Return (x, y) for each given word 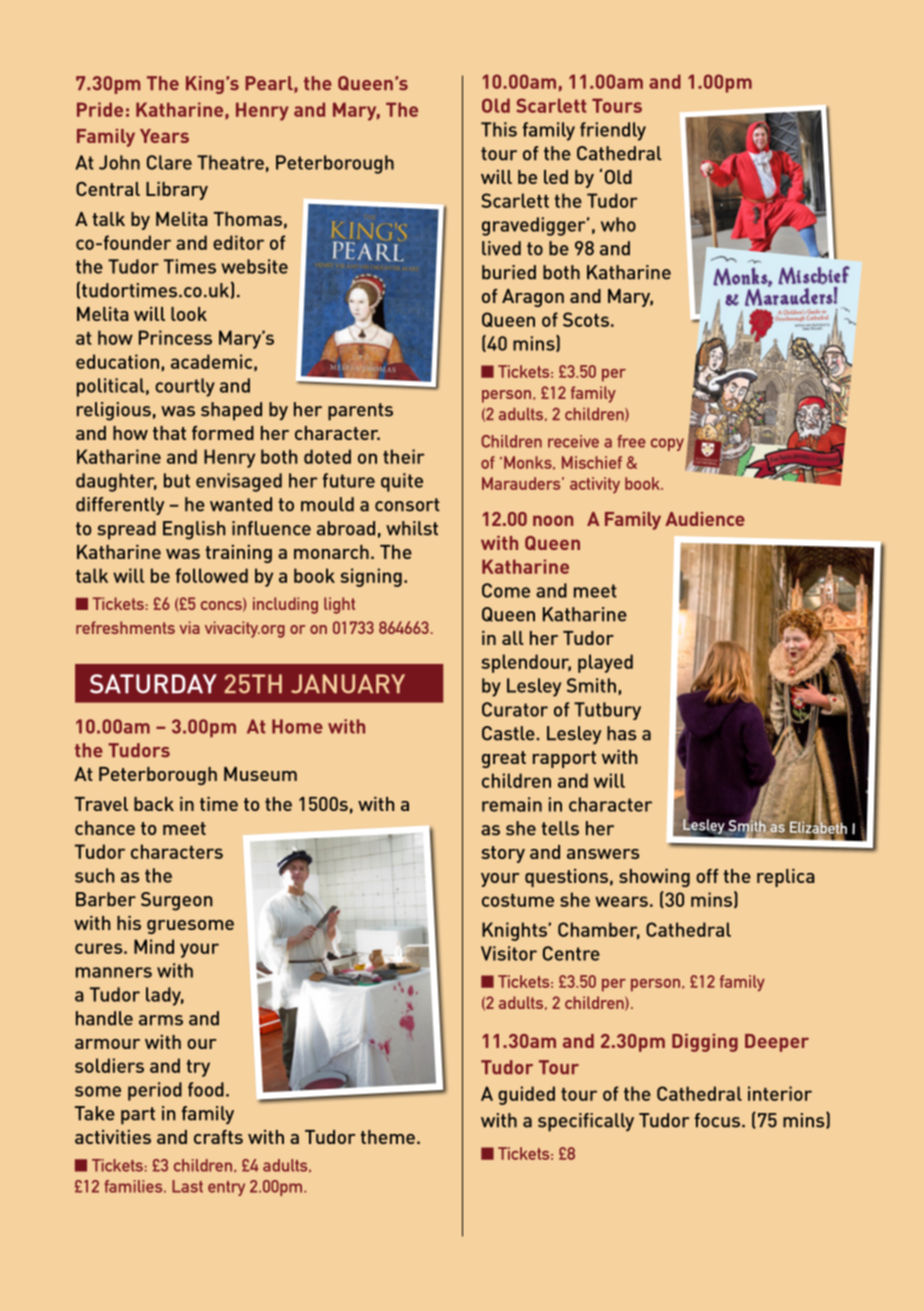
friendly (613, 131)
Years (164, 136)
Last (187, 1186)
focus (719, 1120)
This (499, 129)
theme (387, 1137)
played (605, 663)
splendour (526, 663)
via (189, 627)
